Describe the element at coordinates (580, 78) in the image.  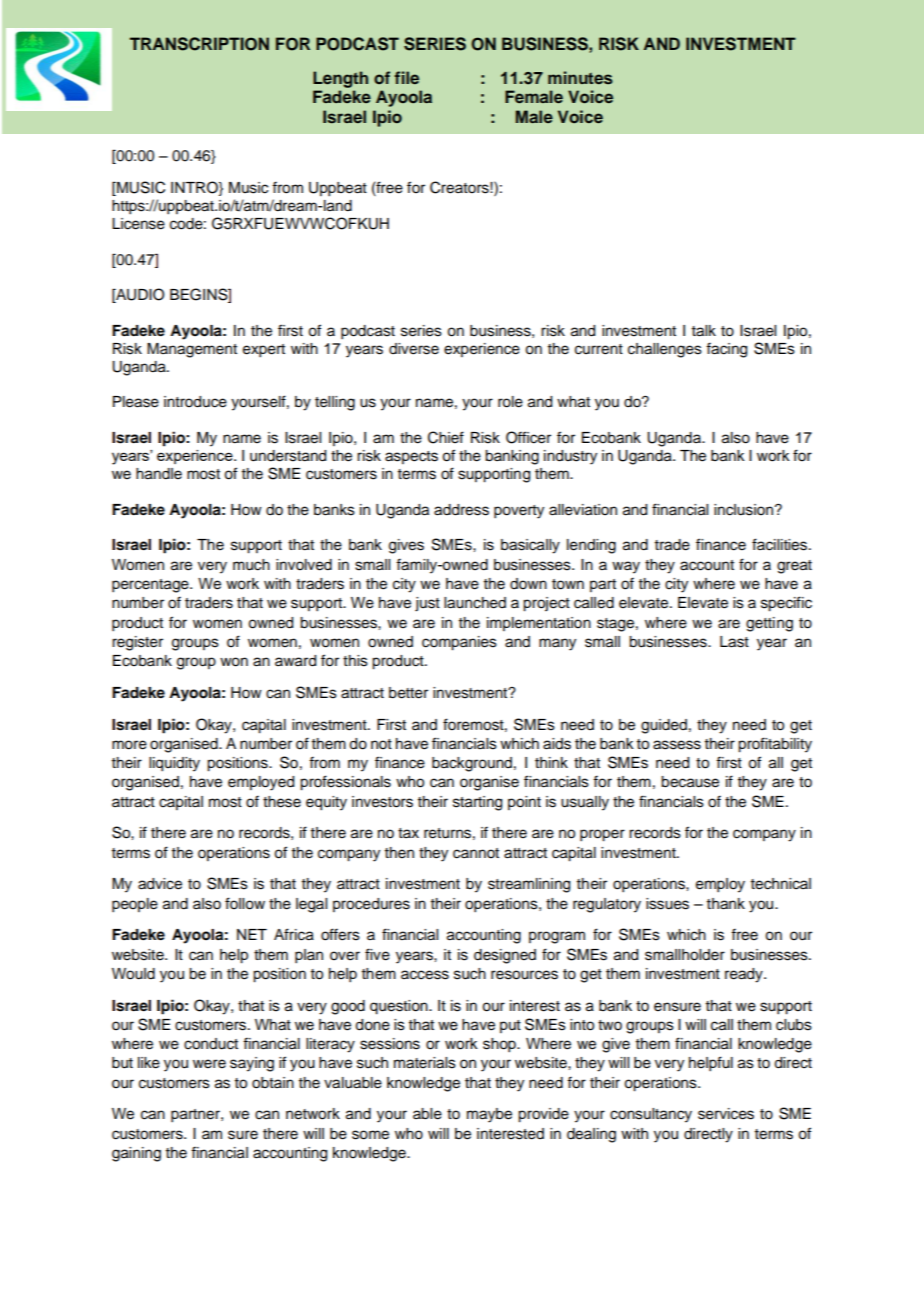
I see `minutes` at that location.
